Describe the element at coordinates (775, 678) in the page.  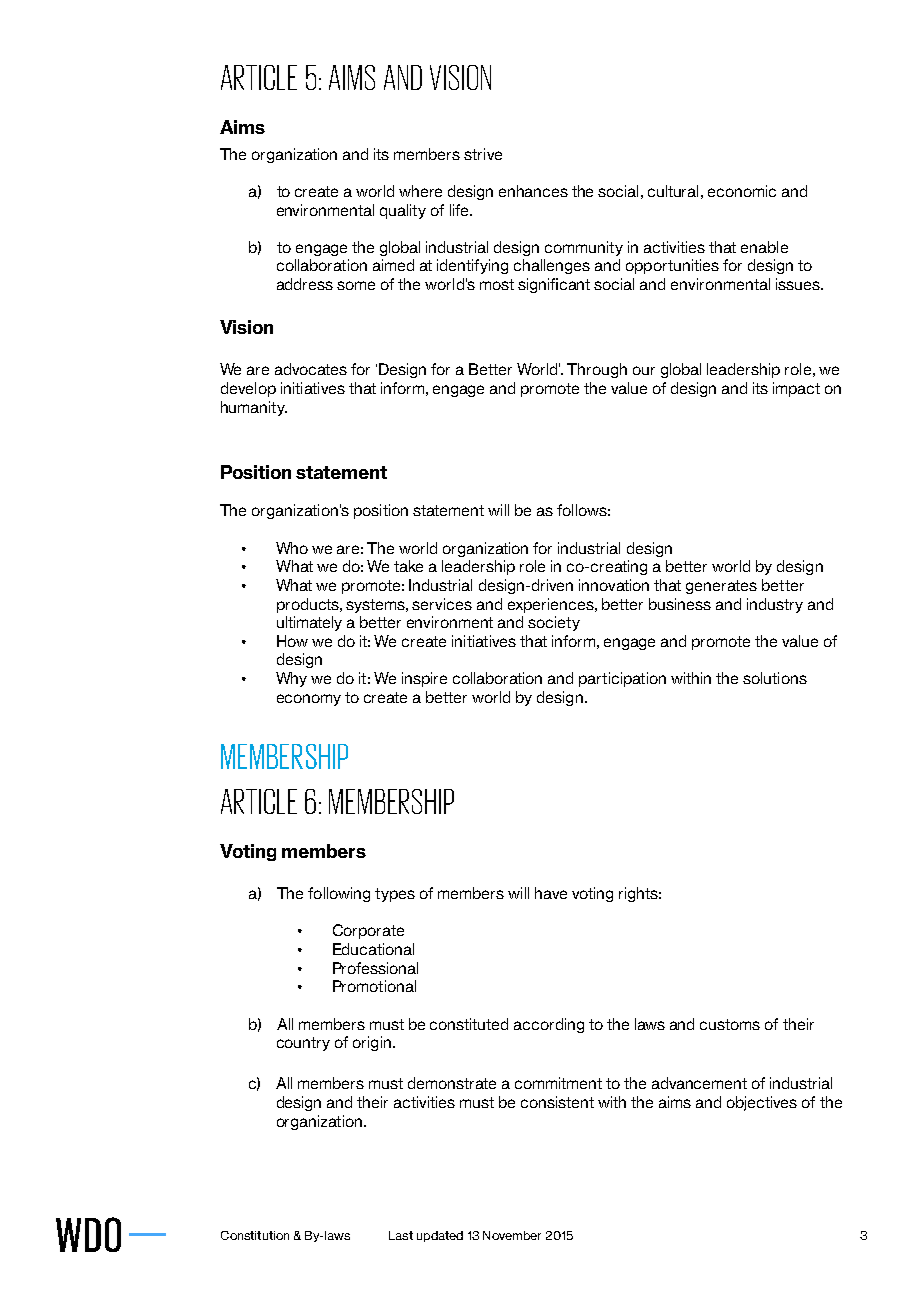
I see `solutions` at that location.
